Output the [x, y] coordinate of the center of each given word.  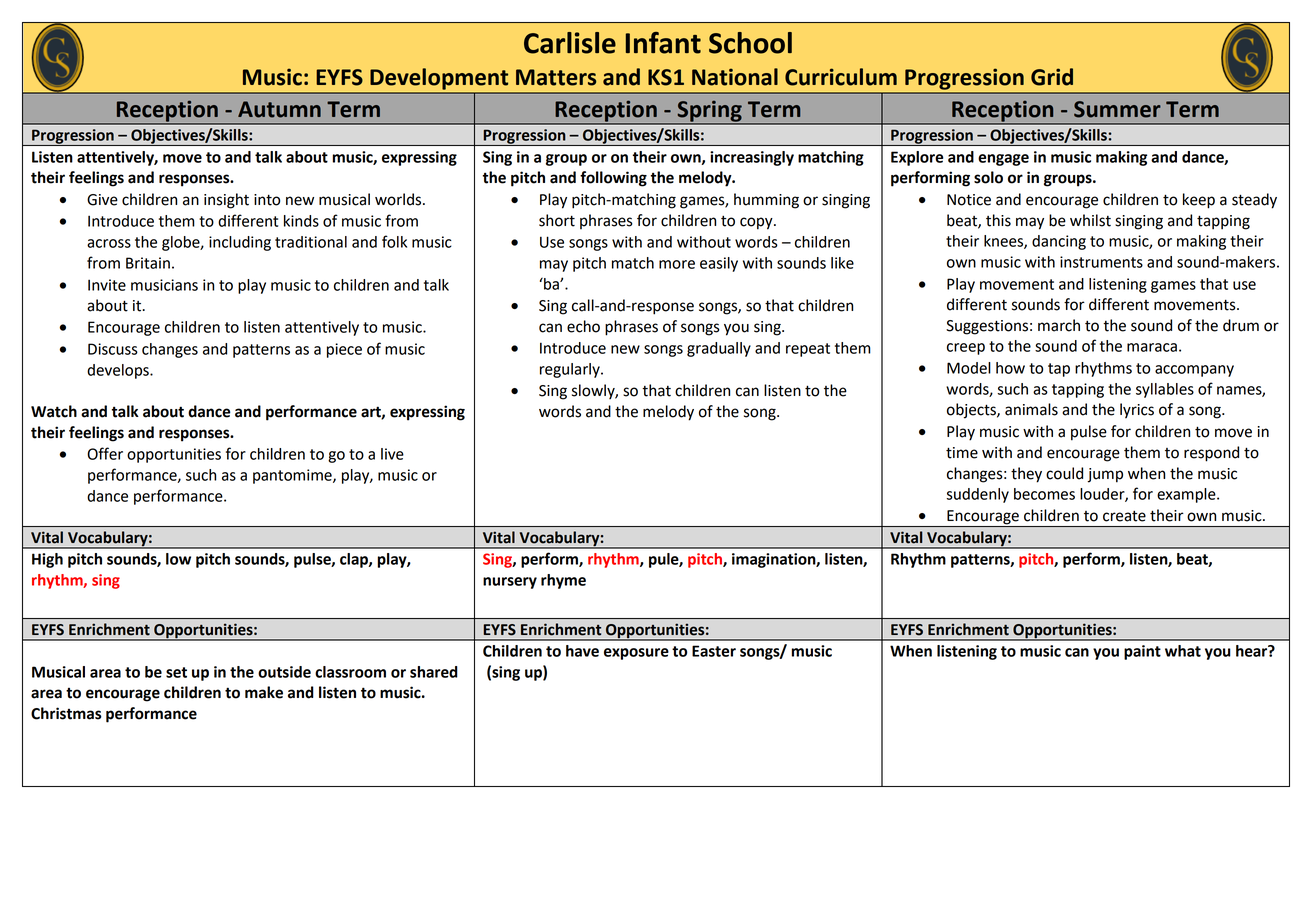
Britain [148, 263]
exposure [636, 654]
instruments [1101, 262]
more [677, 264]
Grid [1052, 77]
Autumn [279, 109]
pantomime [293, 476]
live [392, 454]
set [176, 672]
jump [1105, 475]
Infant [663, 43]
